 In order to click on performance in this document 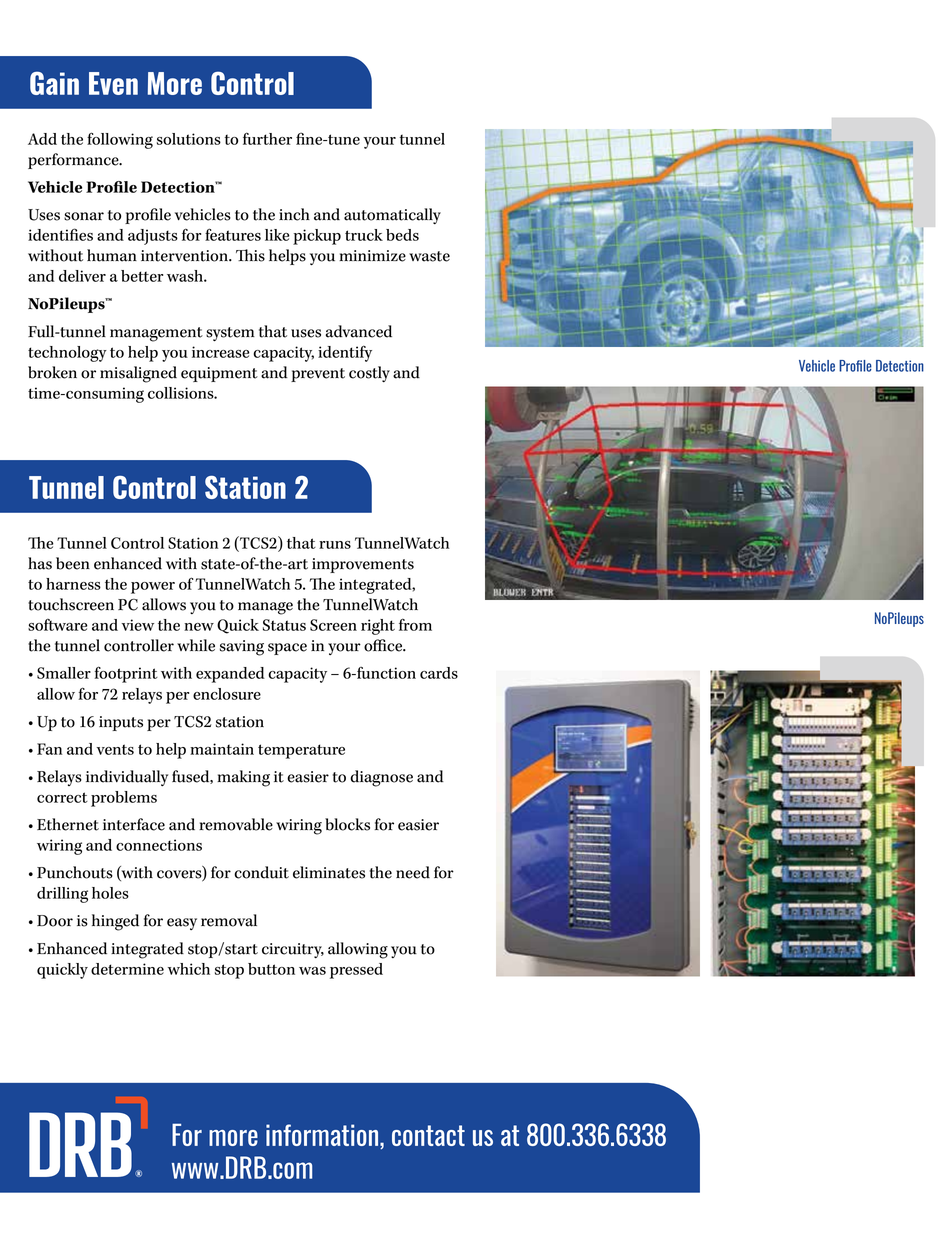, I will do `click(74, 161)`.
